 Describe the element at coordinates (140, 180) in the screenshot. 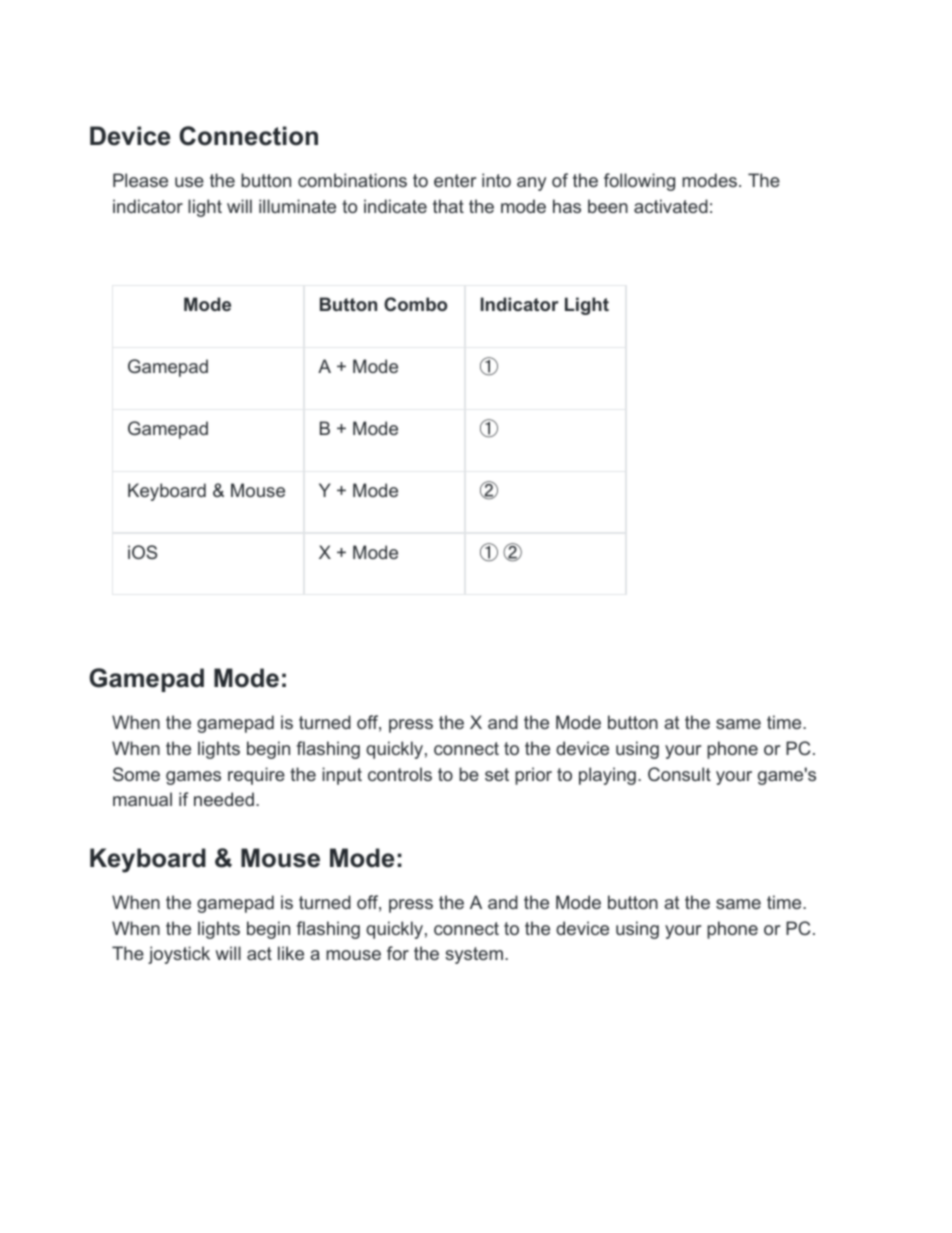

I see `Please` at that location.
